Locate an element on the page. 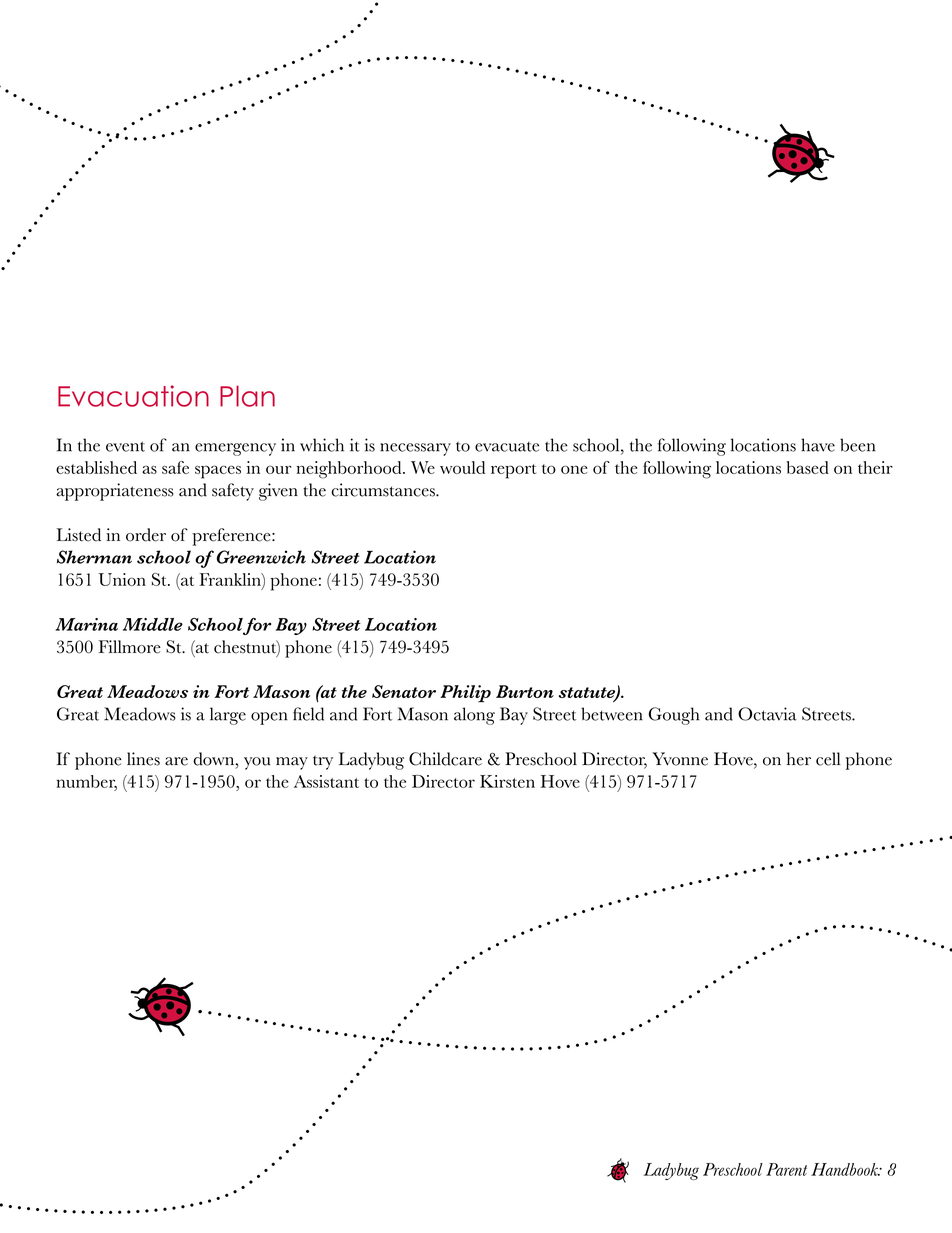 The image size is (952, 1233). Kirsten is located at coordinates (507, 781).
